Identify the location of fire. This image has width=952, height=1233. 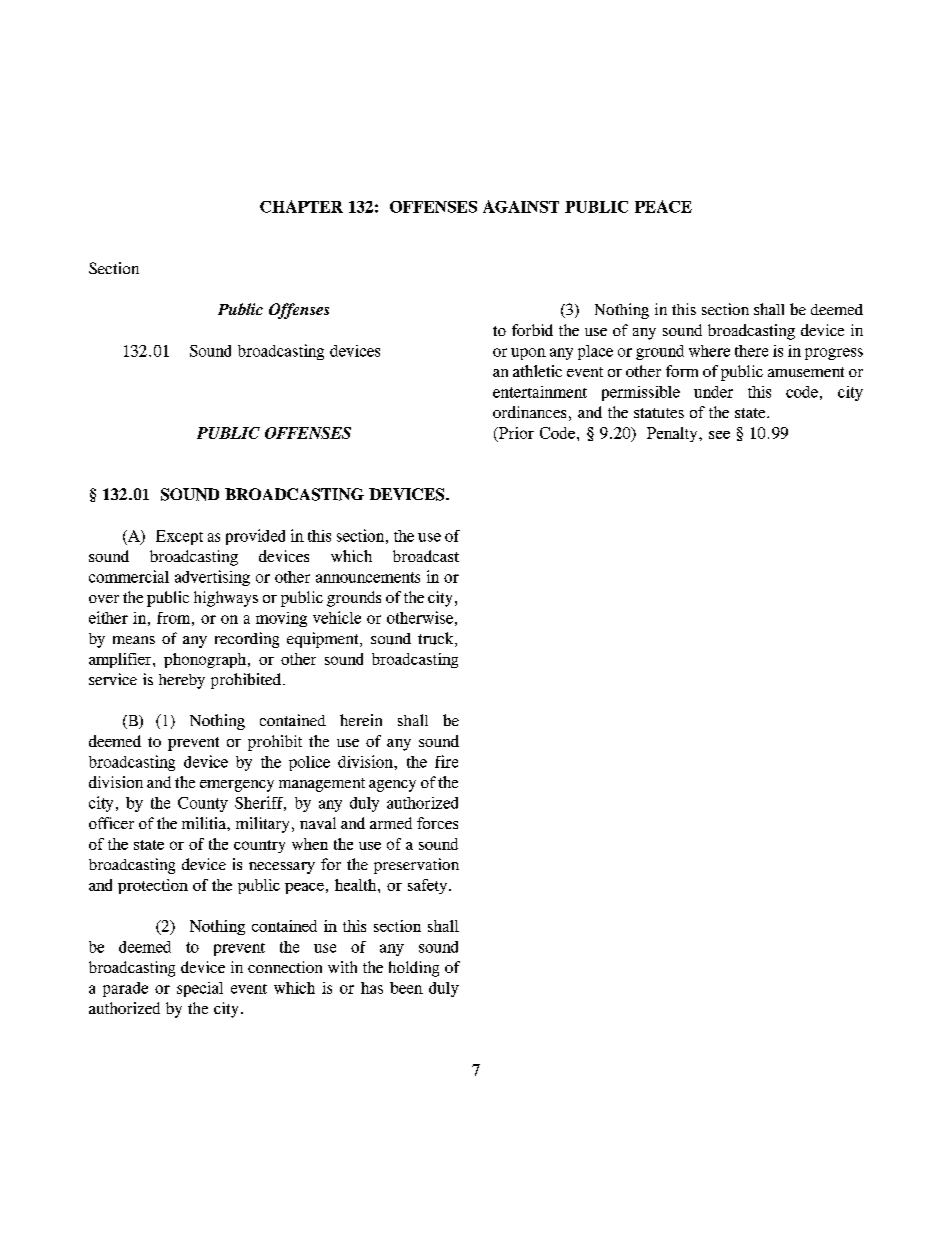
(446, 761).
